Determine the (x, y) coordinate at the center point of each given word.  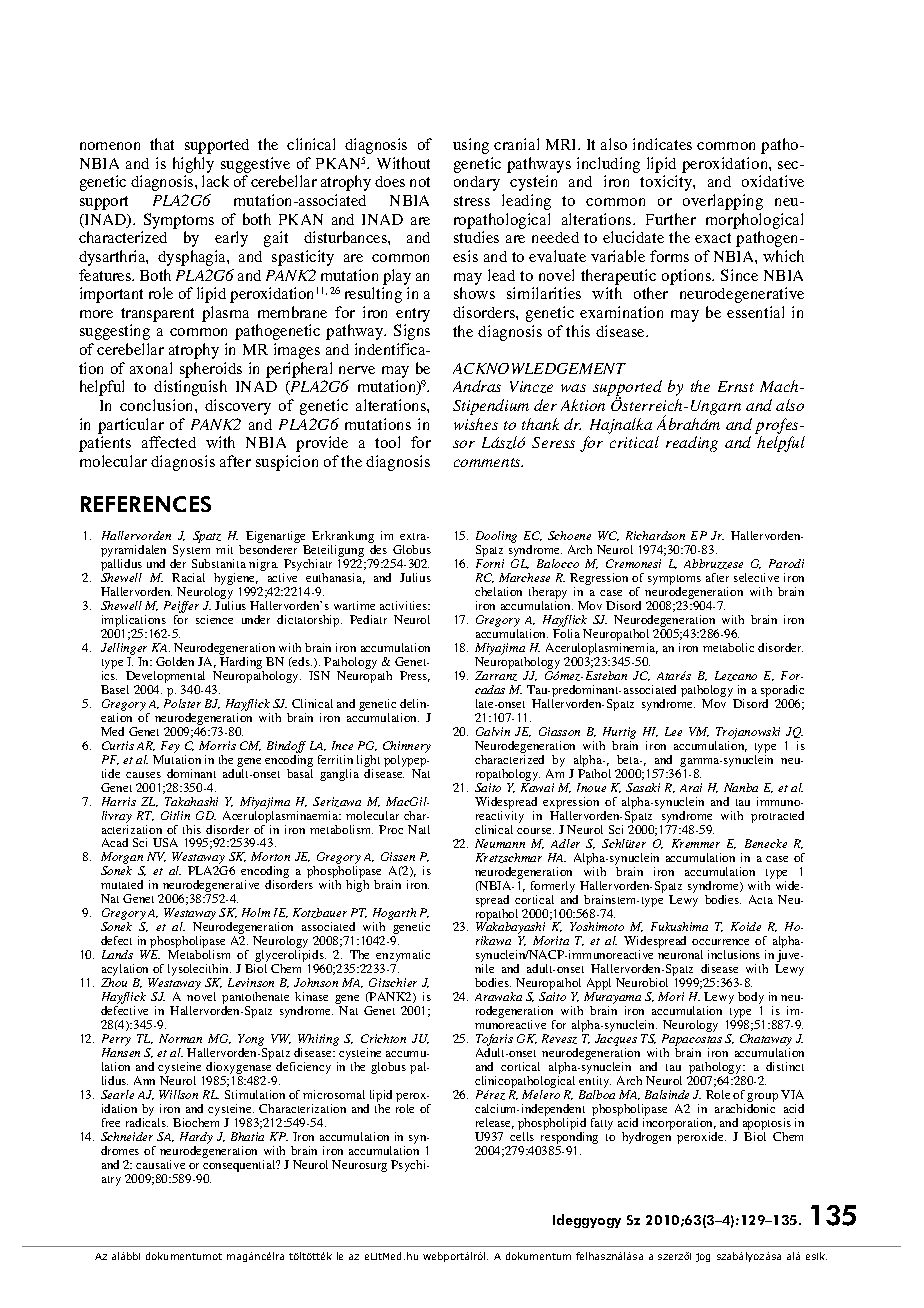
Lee (673, 731)
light (368, 761)
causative (160, 1164)
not (420, 182)
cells (522, 1136)
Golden (175, 661)
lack (215, 181)
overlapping (723, 202)
